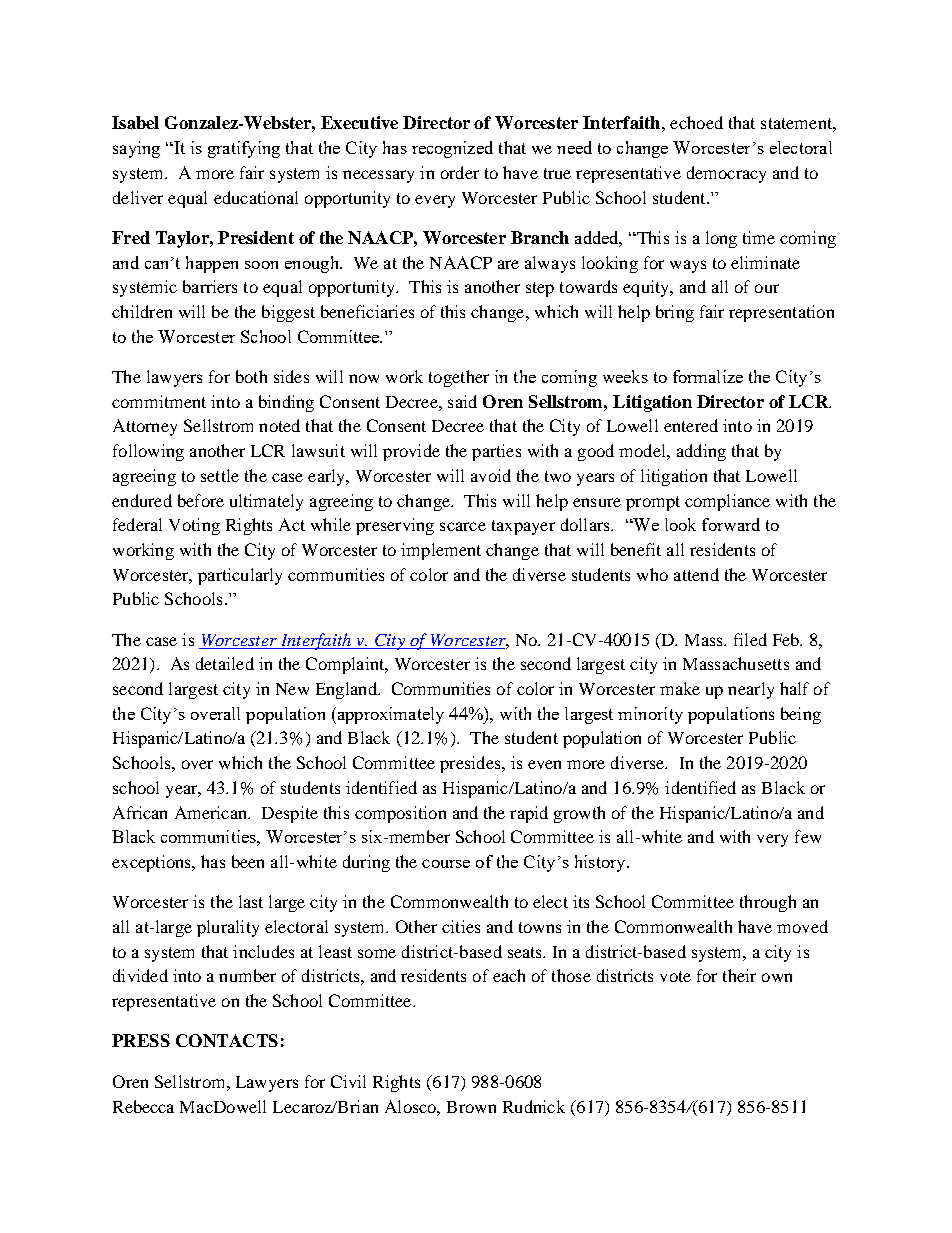  Describe the element at coordinates (225, 663) in the screenshot. I see `detailed` at that location.
